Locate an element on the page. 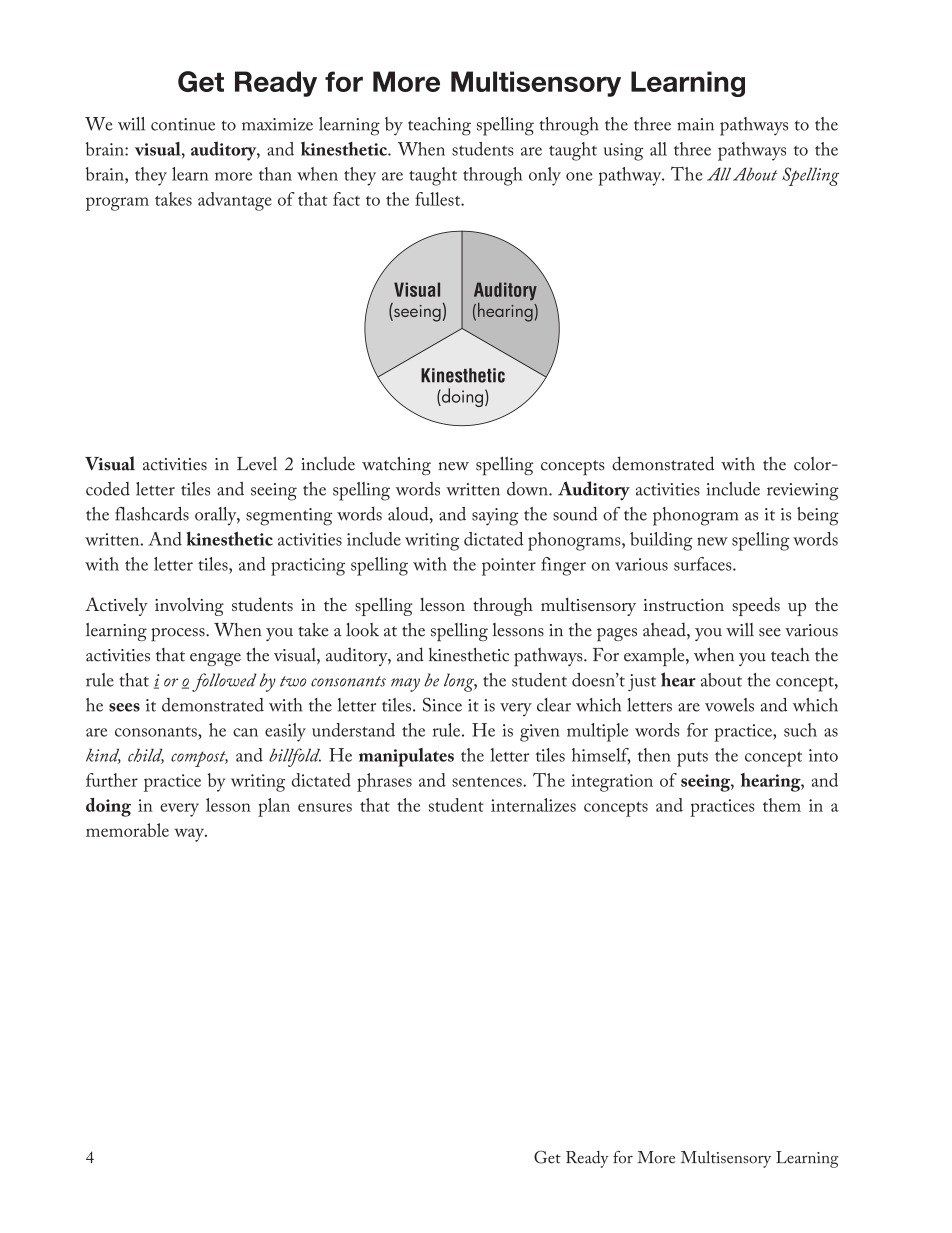 This page has height=1233, width=952. memorable is located at coordinates (127, 830).
